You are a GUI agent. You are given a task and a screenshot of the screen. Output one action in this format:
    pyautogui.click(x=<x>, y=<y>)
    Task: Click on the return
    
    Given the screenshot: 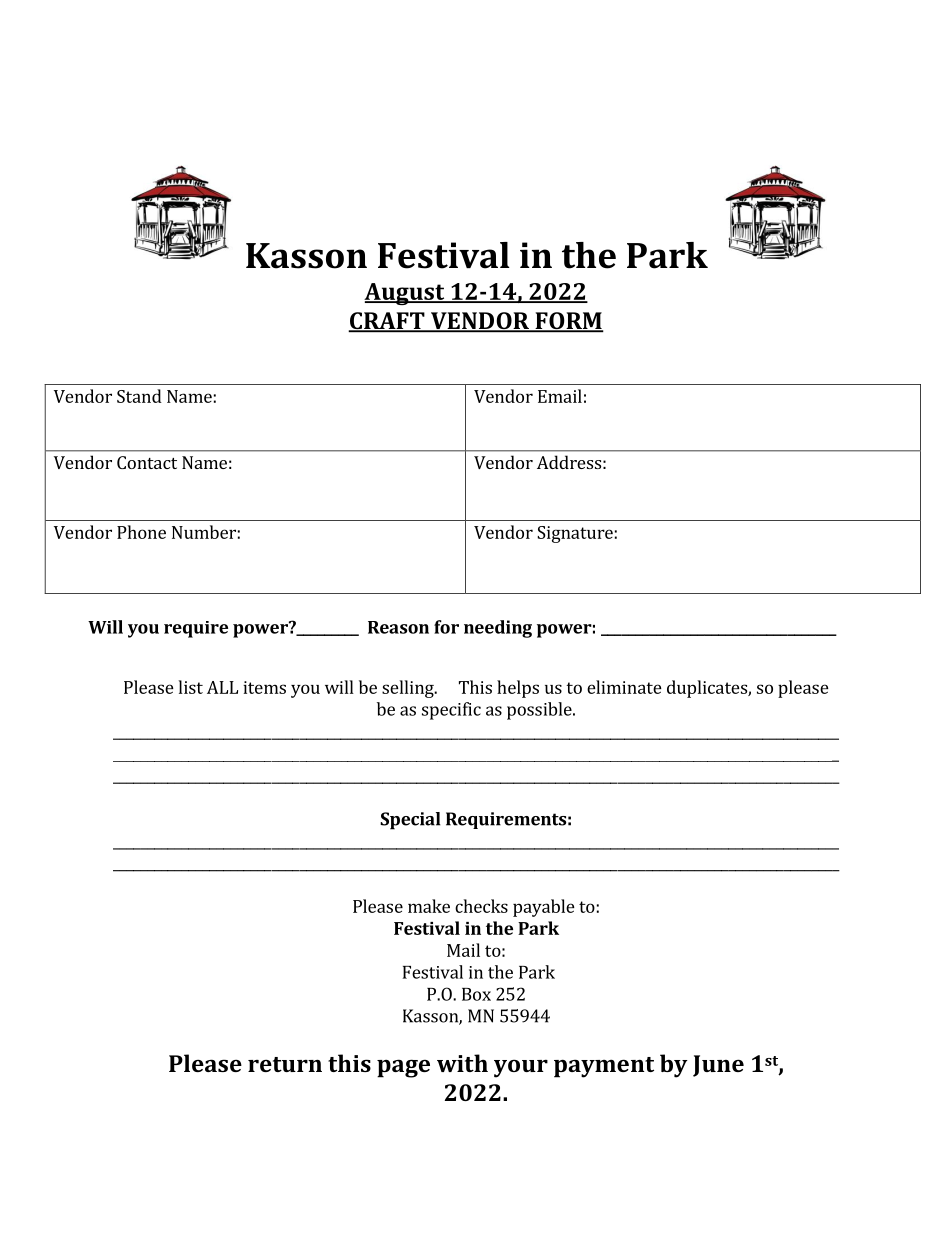 What is the action you would take?
    pyautogui.click(x=285, y=1064)
